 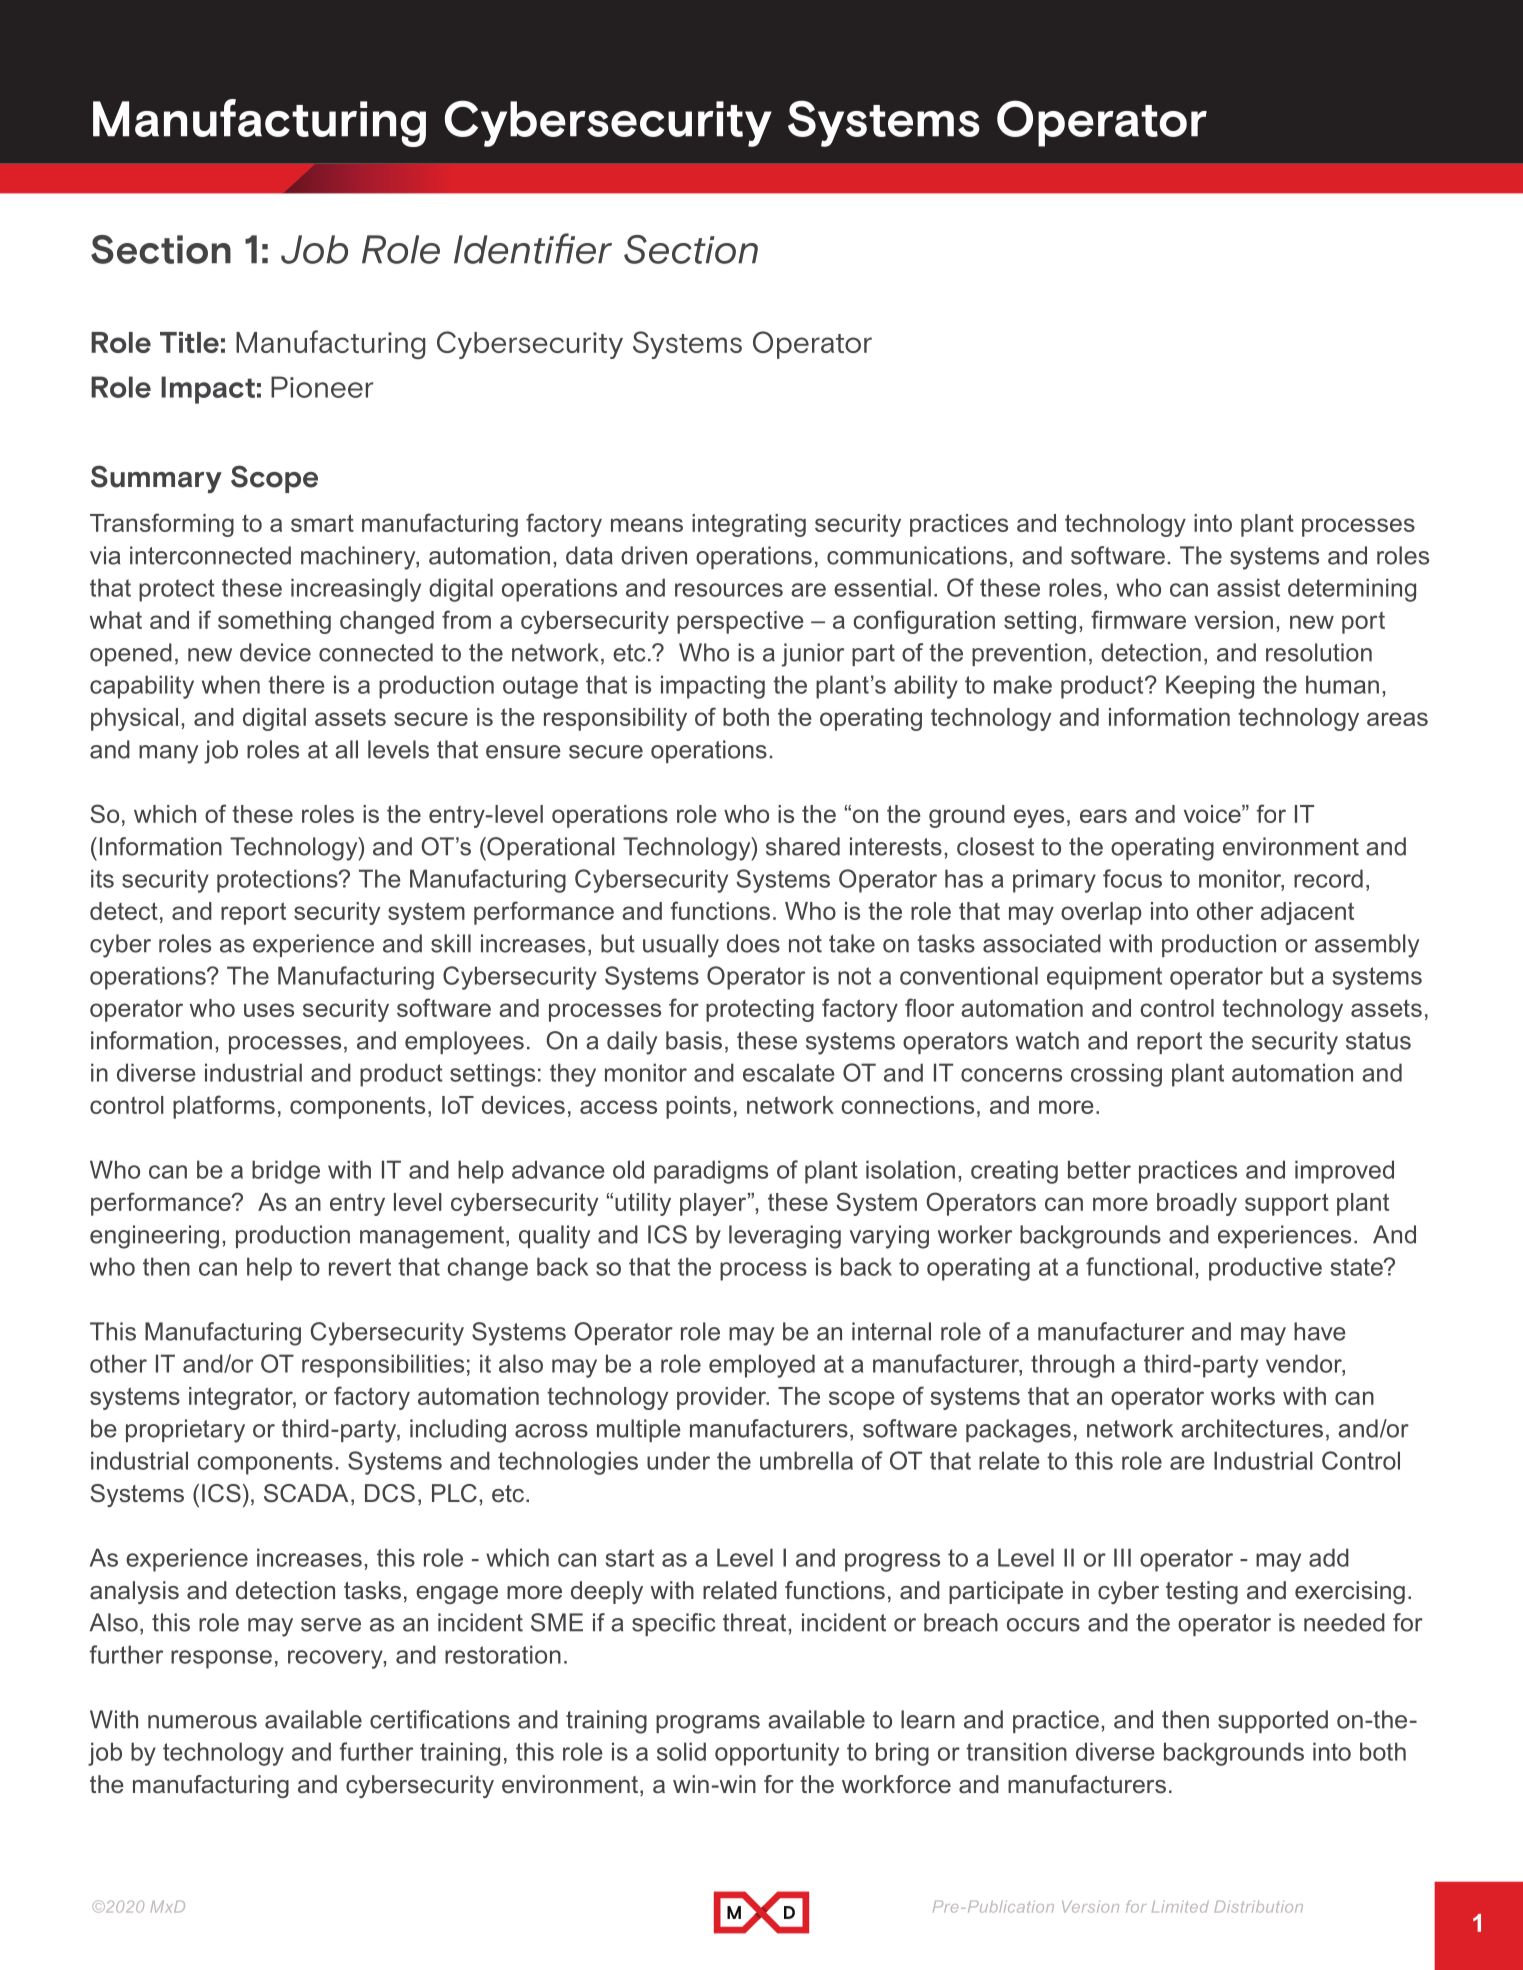 I want to click on assist, so click(x=1248, y=587).
